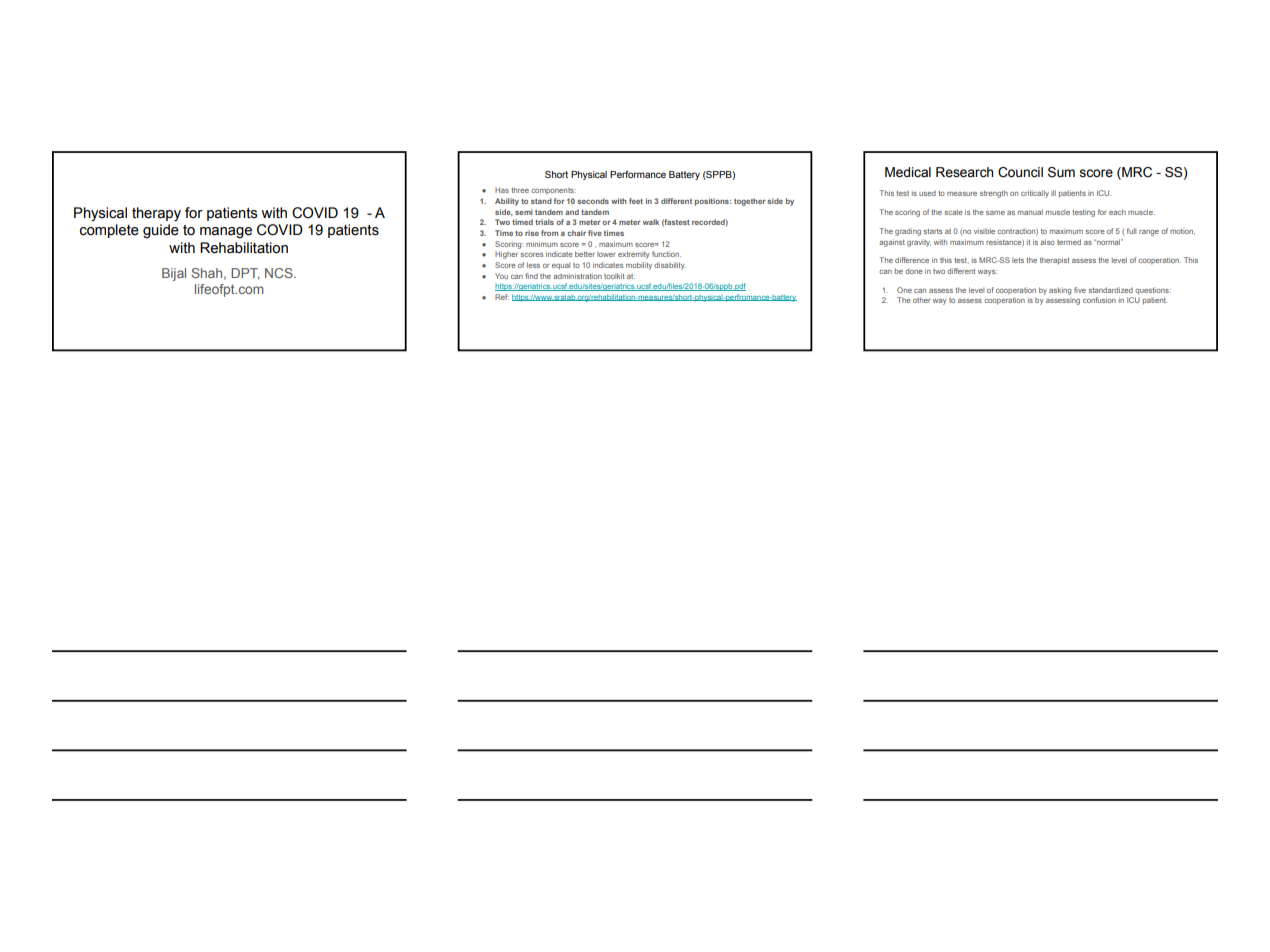  I want to click on Ref, so click(502, 297).
